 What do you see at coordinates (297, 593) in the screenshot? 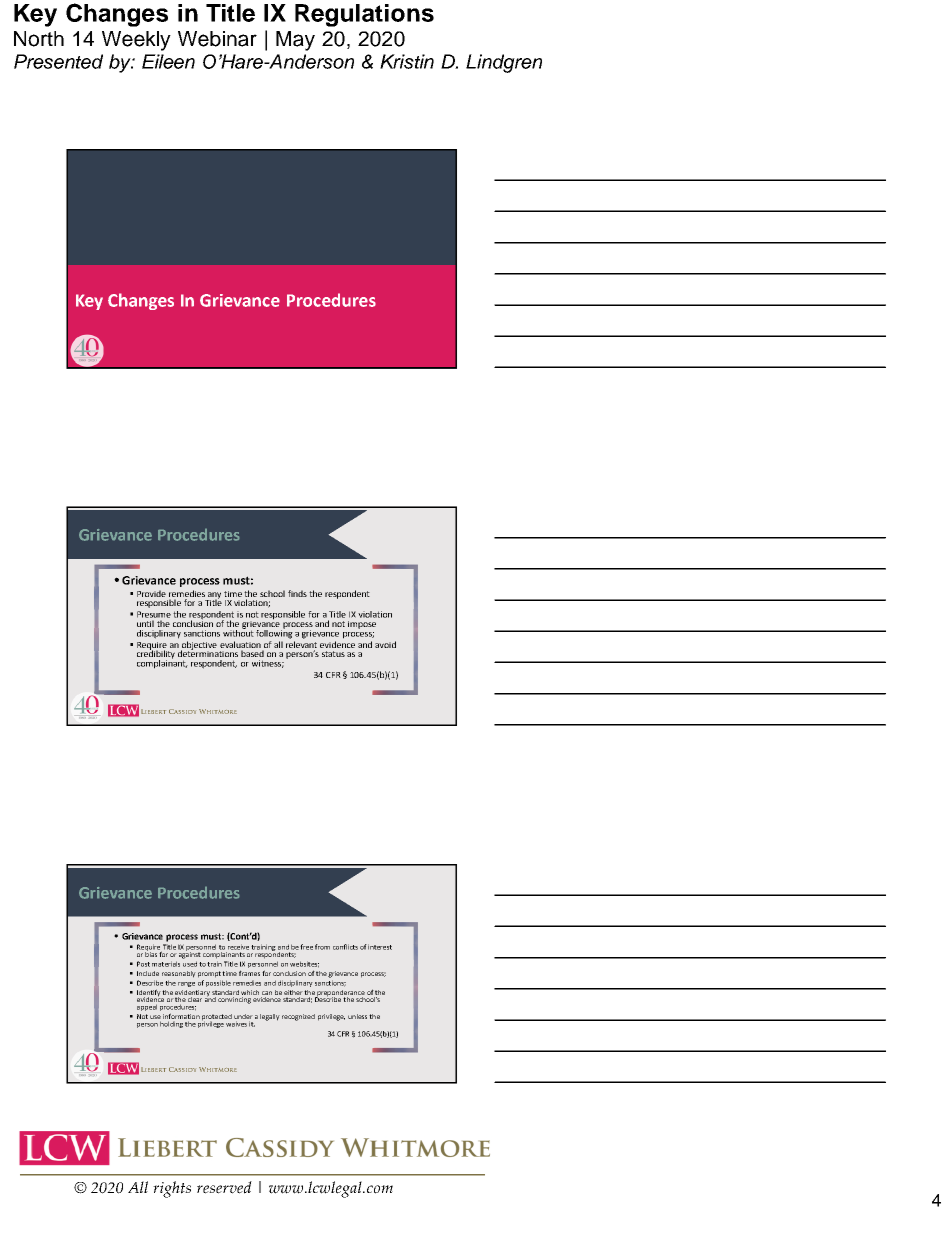
I see `finds` at bounding box center [297, 593].
